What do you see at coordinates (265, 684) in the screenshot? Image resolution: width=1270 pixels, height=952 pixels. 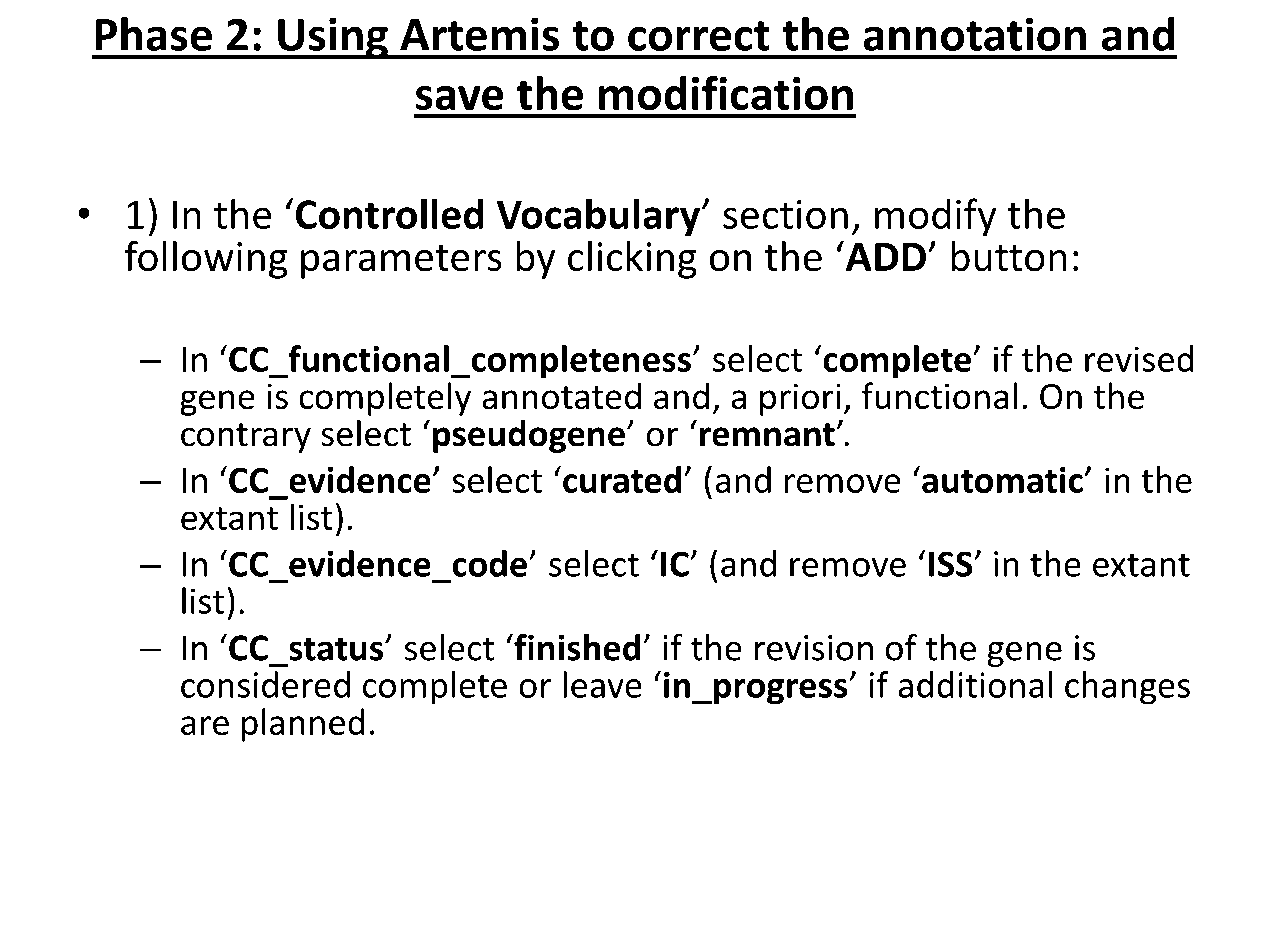 I see `considered` at bounding box center [265, 684].
